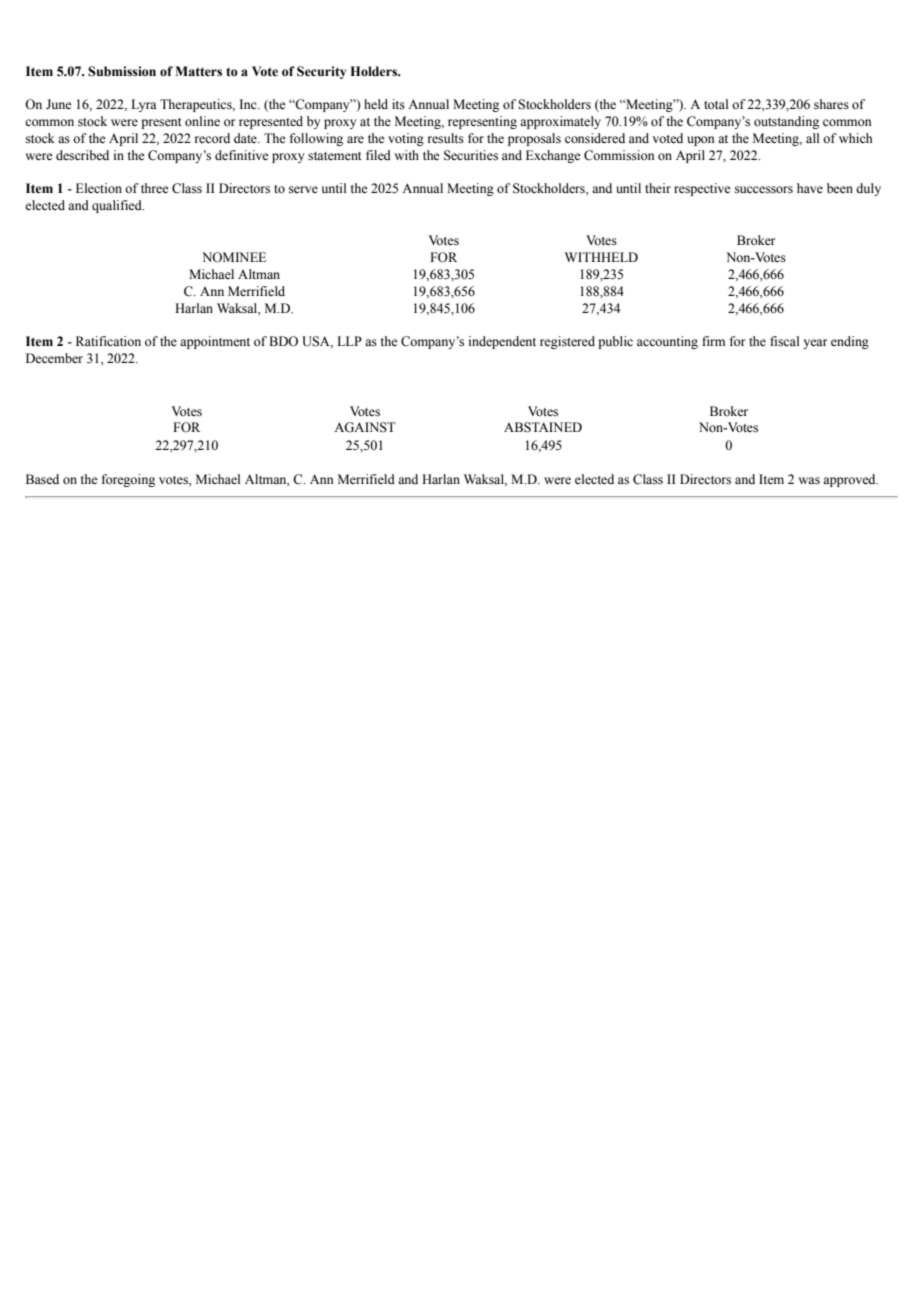  Describe the element at coordinates (128, 480) in the screenshot. I see `foregoing` at that location.
